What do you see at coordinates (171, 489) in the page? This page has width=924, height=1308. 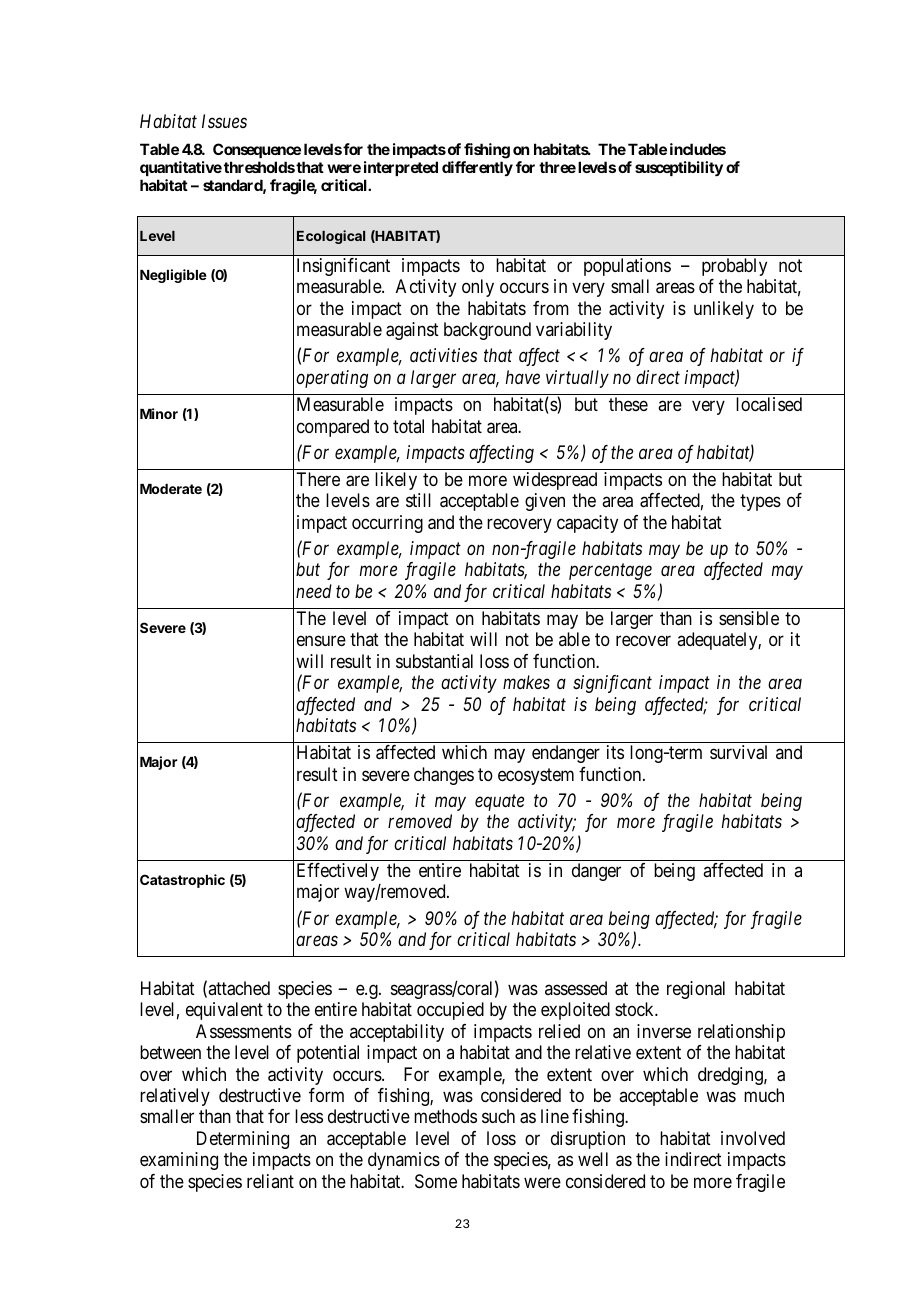 I see `Moderate` at bounding box center [171, 489].
